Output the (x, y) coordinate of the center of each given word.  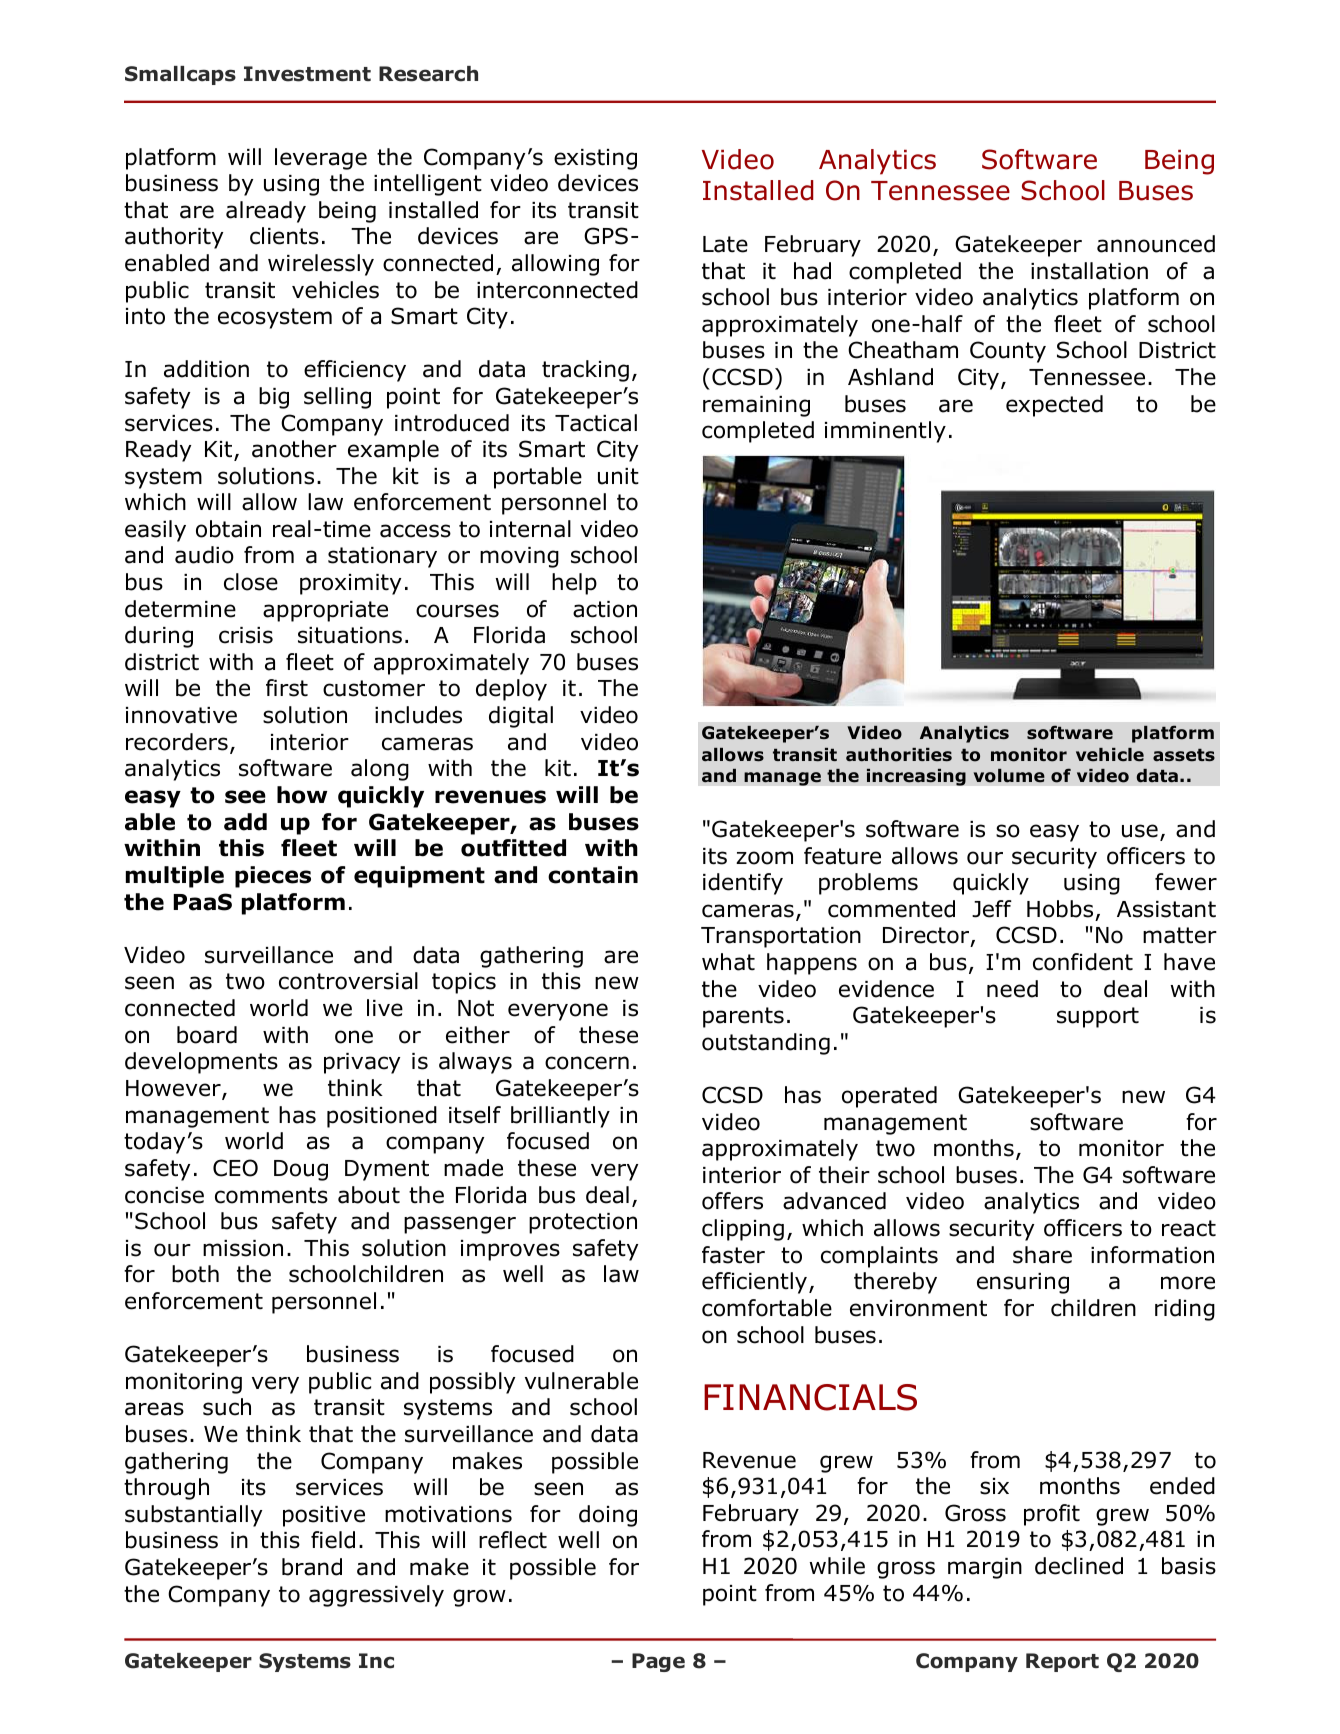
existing (595, 159)
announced (1156, 244)
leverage (321, 159)
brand (312, 1567)
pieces (273, 877)
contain (593, 875)
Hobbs (1060, 909)
